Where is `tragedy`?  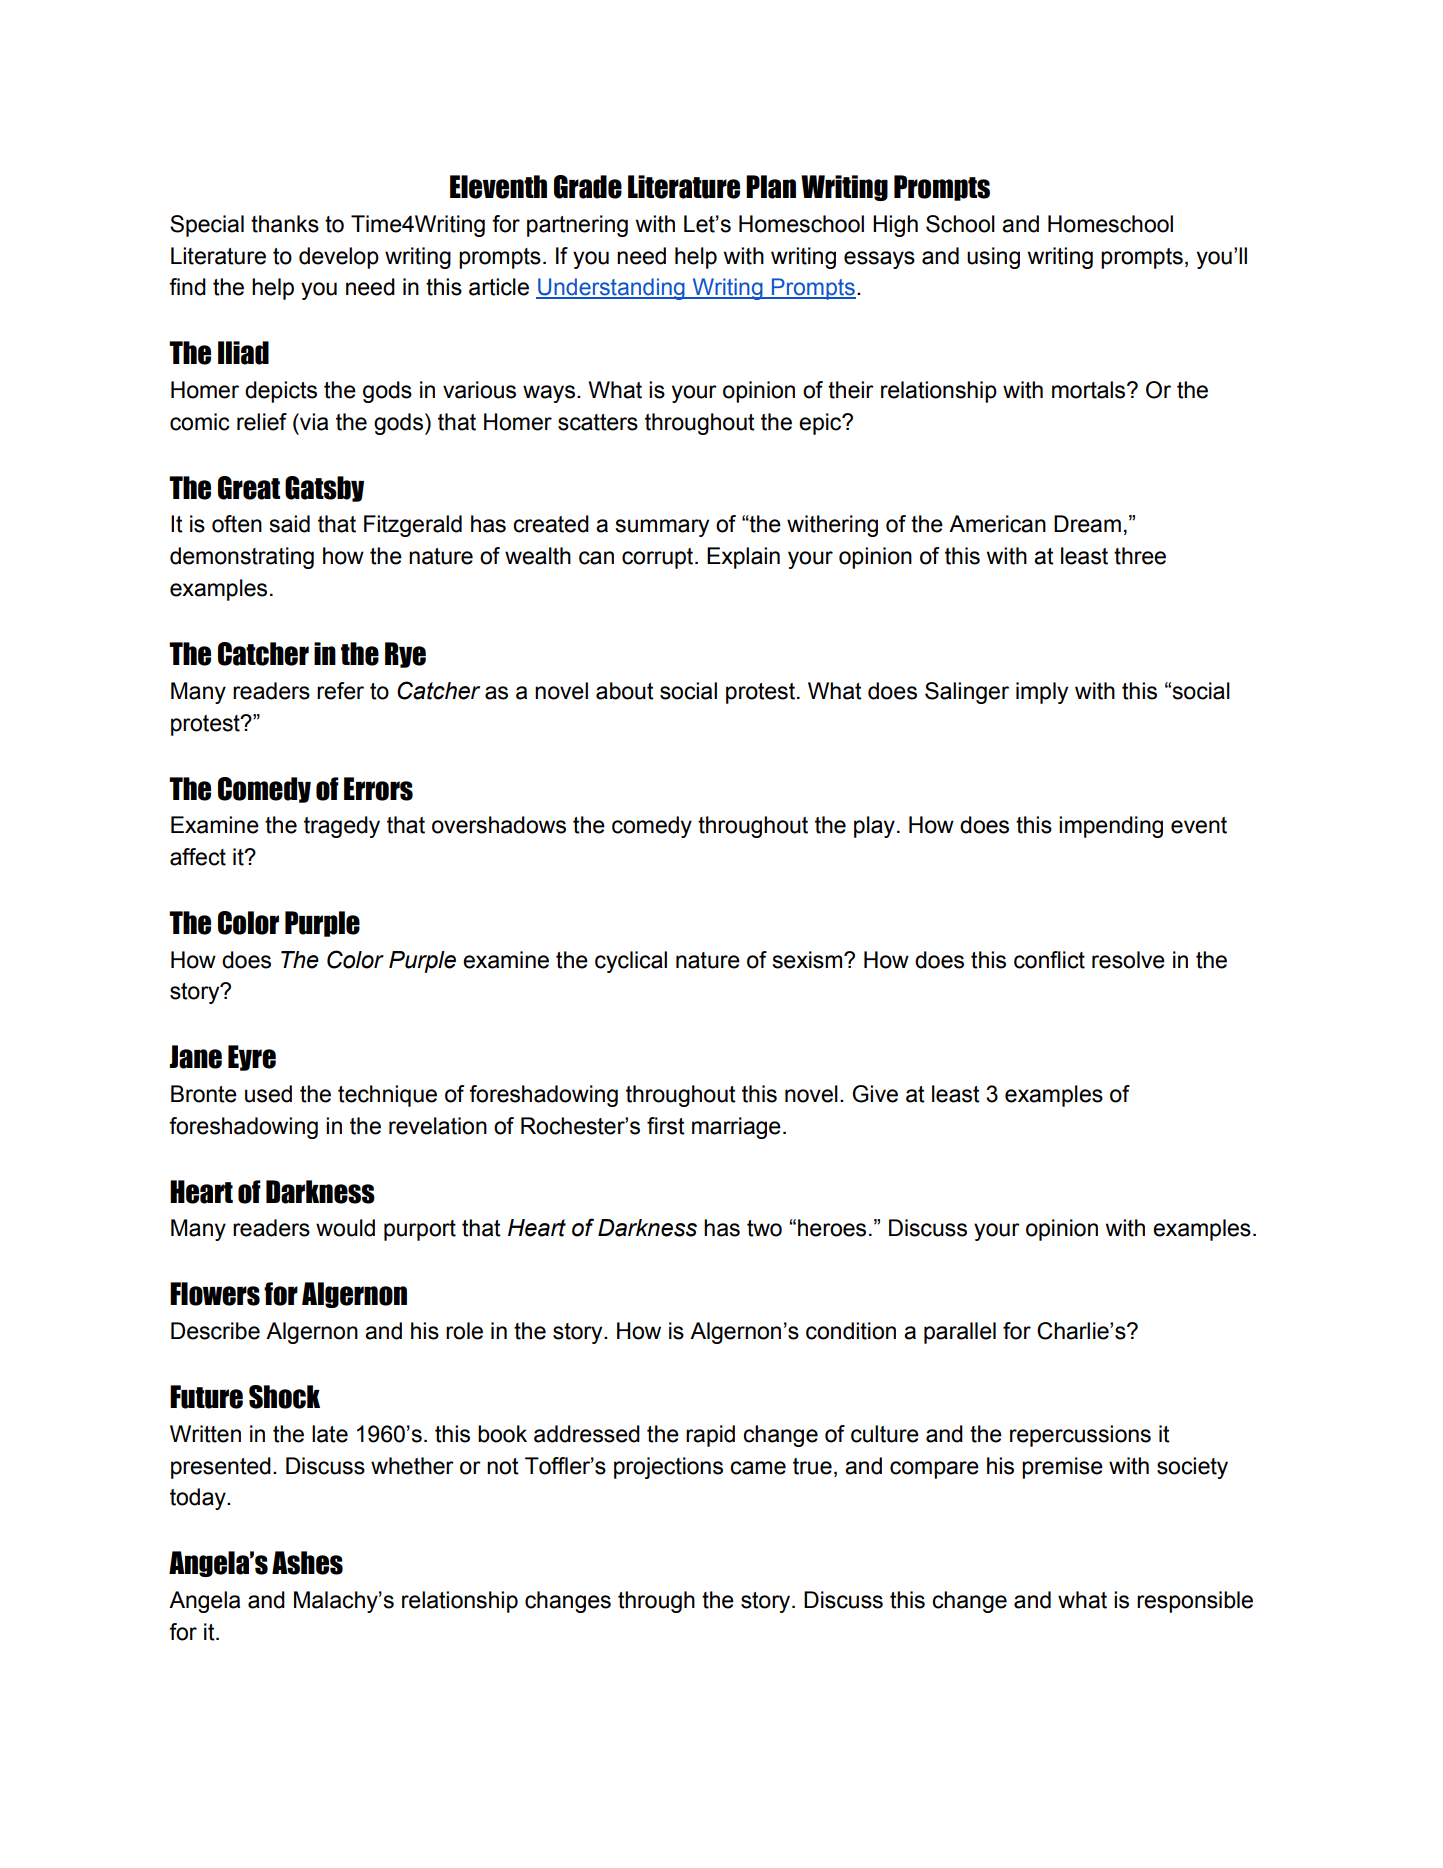 tragedy is located at coordinates (342, 827).
